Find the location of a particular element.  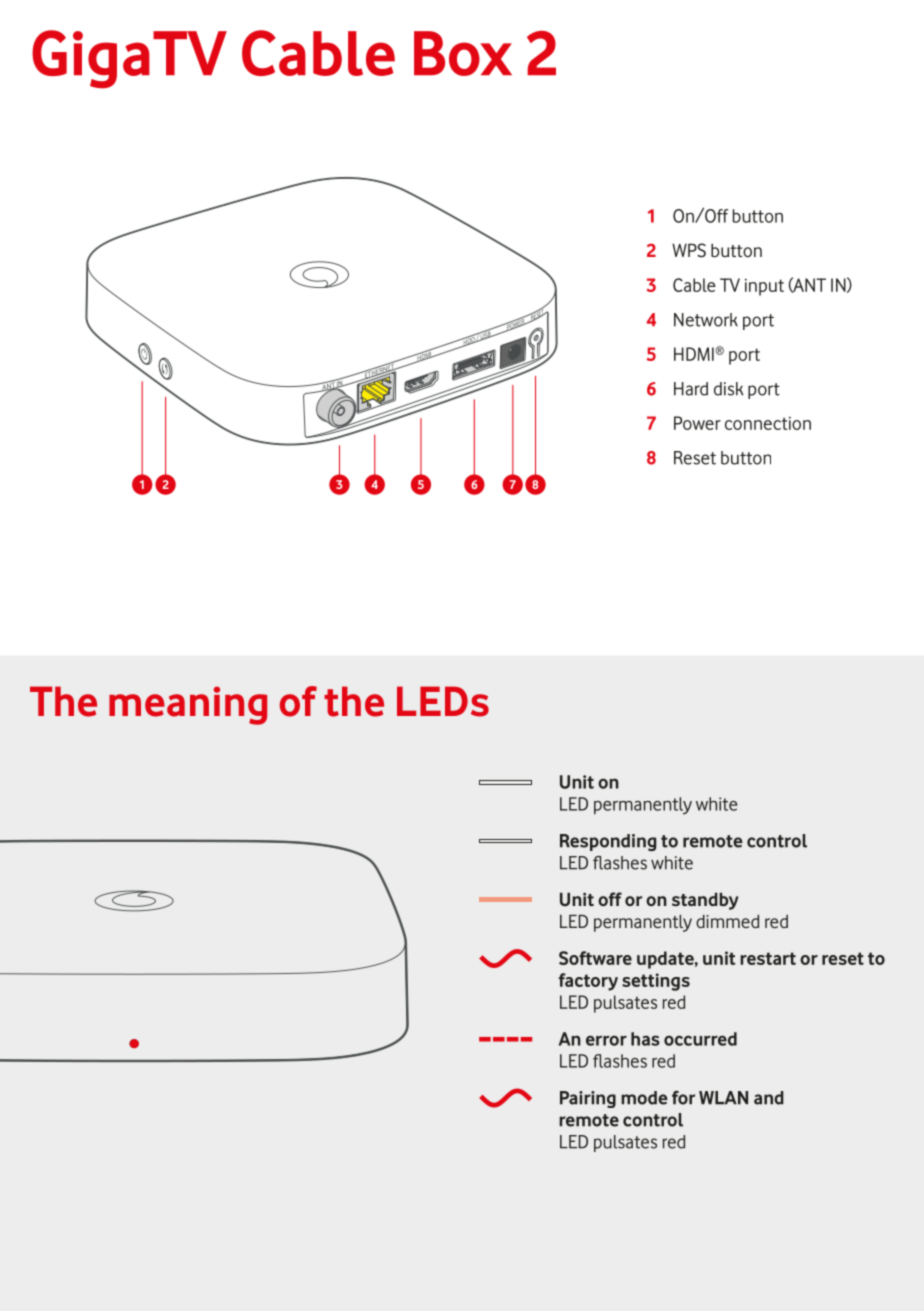

Hard is located at coordinates (691, 389).
